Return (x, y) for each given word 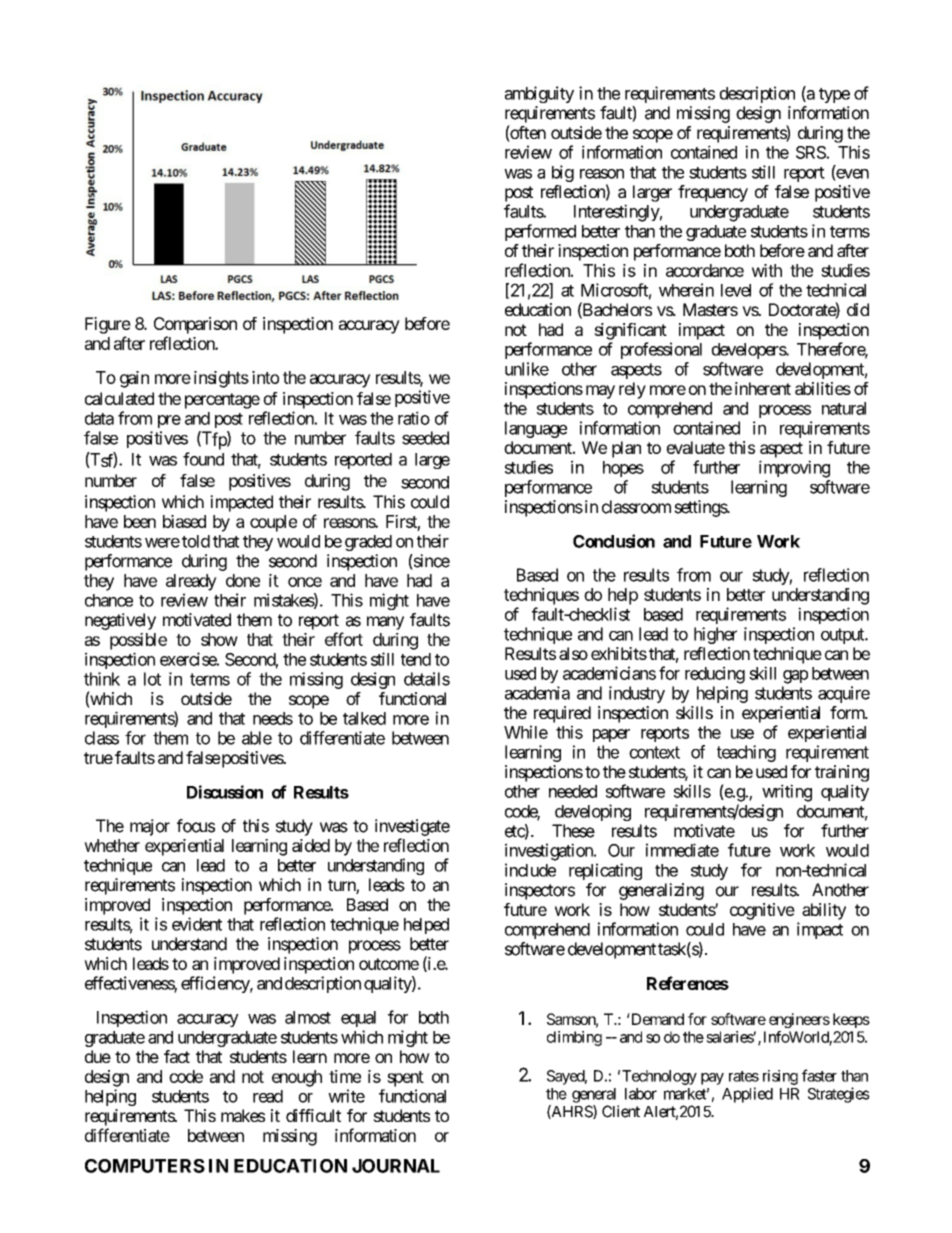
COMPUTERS (145, 1166)
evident (197, 924)
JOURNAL (396, 1166)
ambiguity (539, 94)
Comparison (195, 325)
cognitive (762, 911)
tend (416, 659)
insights (221, 379)
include (530, 870)
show (219, 639)
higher (715, 635)
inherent (763, 388)
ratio (414, 418)
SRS (811, 152)
